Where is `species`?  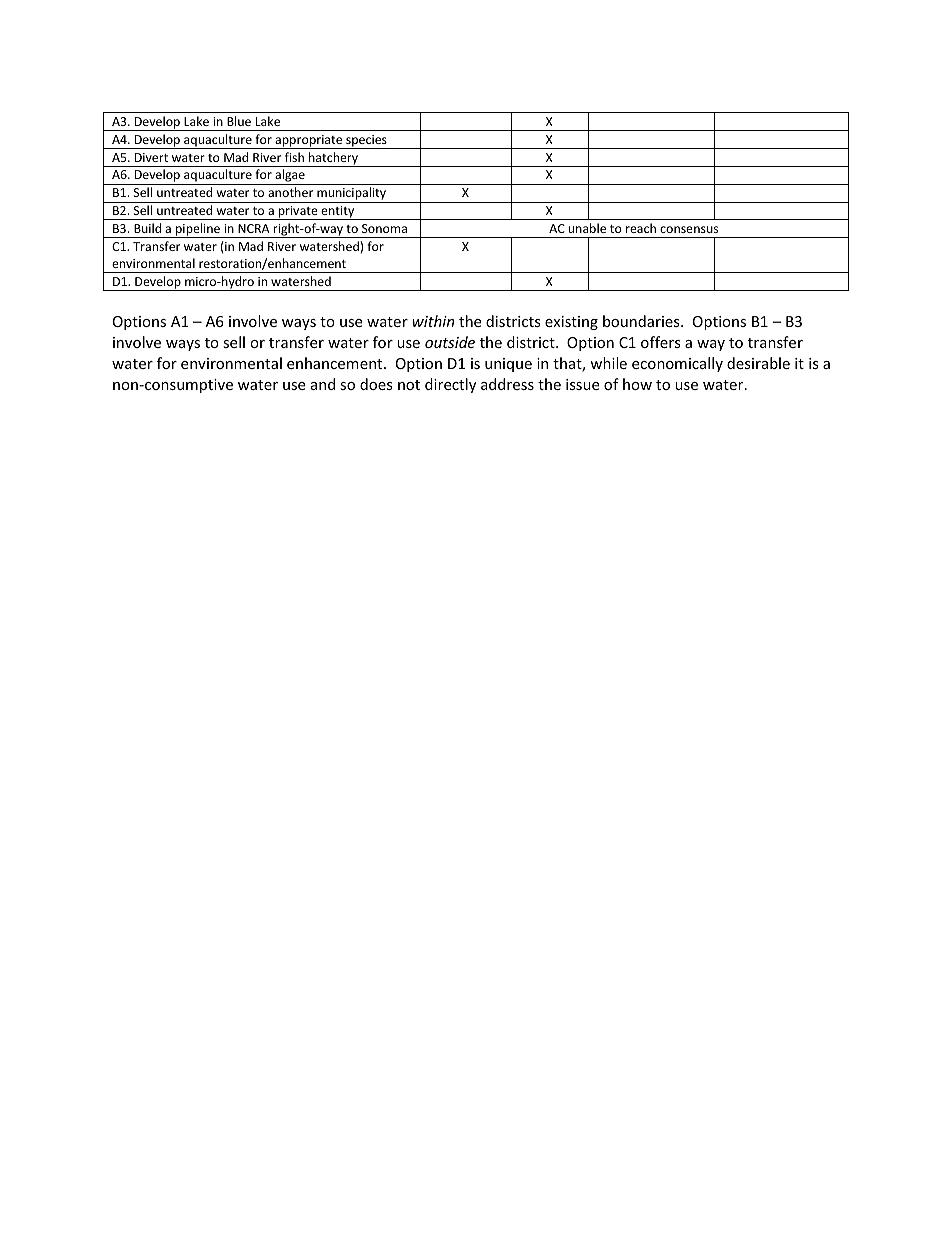
species is located at coordinates (366, 142).
